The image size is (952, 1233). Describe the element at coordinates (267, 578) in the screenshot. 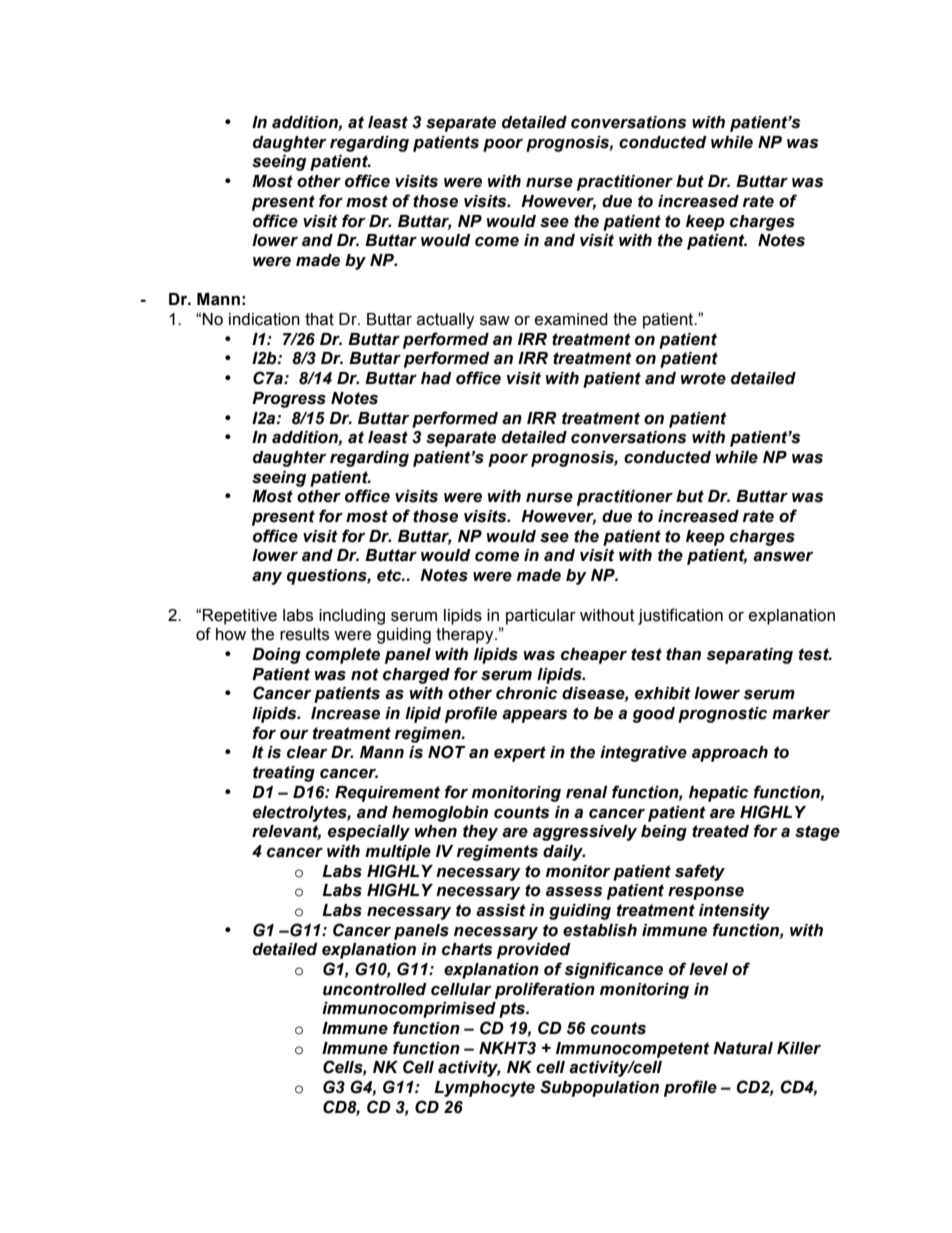

I see `any` at that location.
